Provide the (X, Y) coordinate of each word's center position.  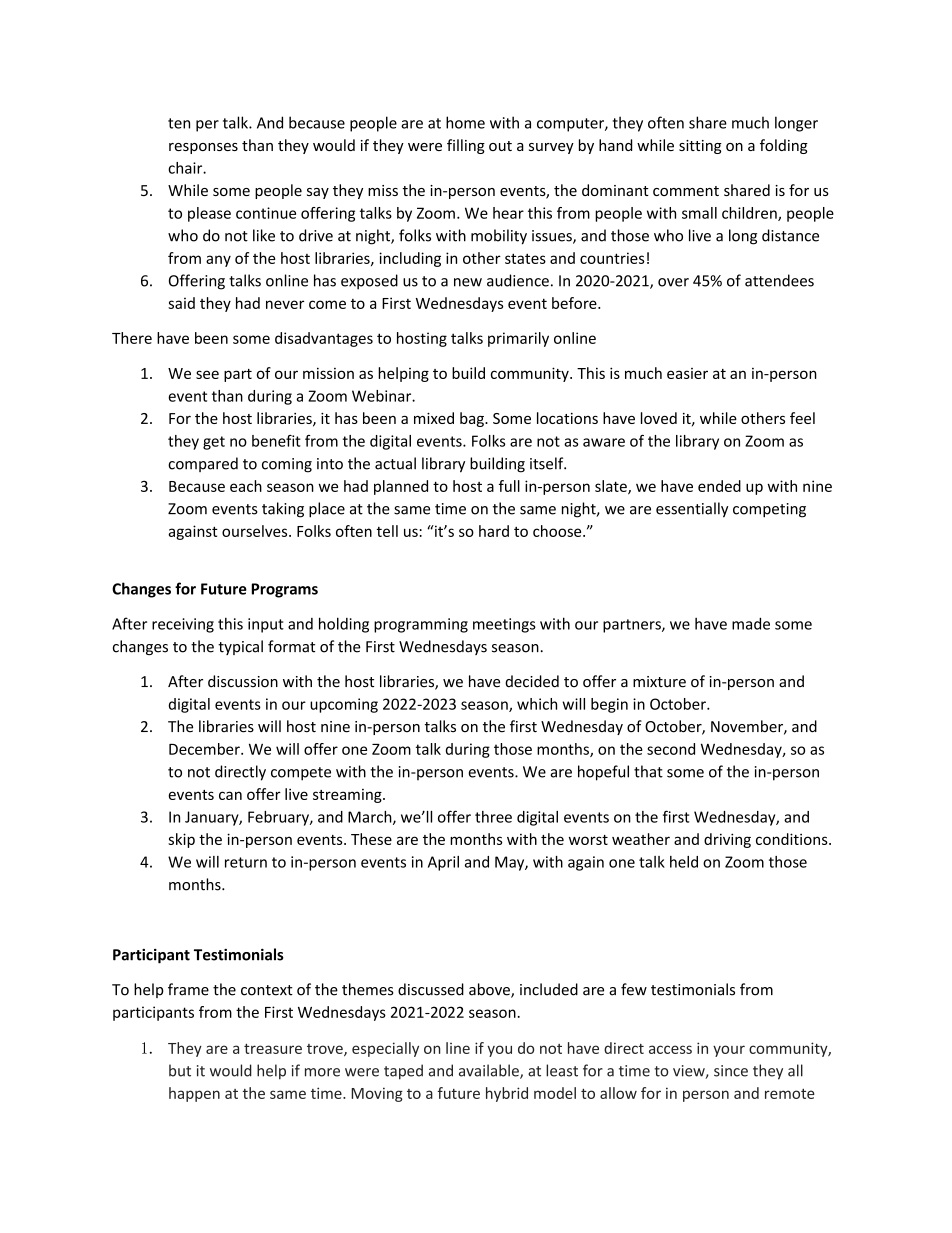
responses (203, 148)
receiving (183, 625)
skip (181, 840)
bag (473, 419)
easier (687, 373)
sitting (700, 147)
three (493, 817)
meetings (504, 625)
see (207, 374)
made (751, 623)
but (180, 1070)
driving (727, 840)
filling (466, 146)
